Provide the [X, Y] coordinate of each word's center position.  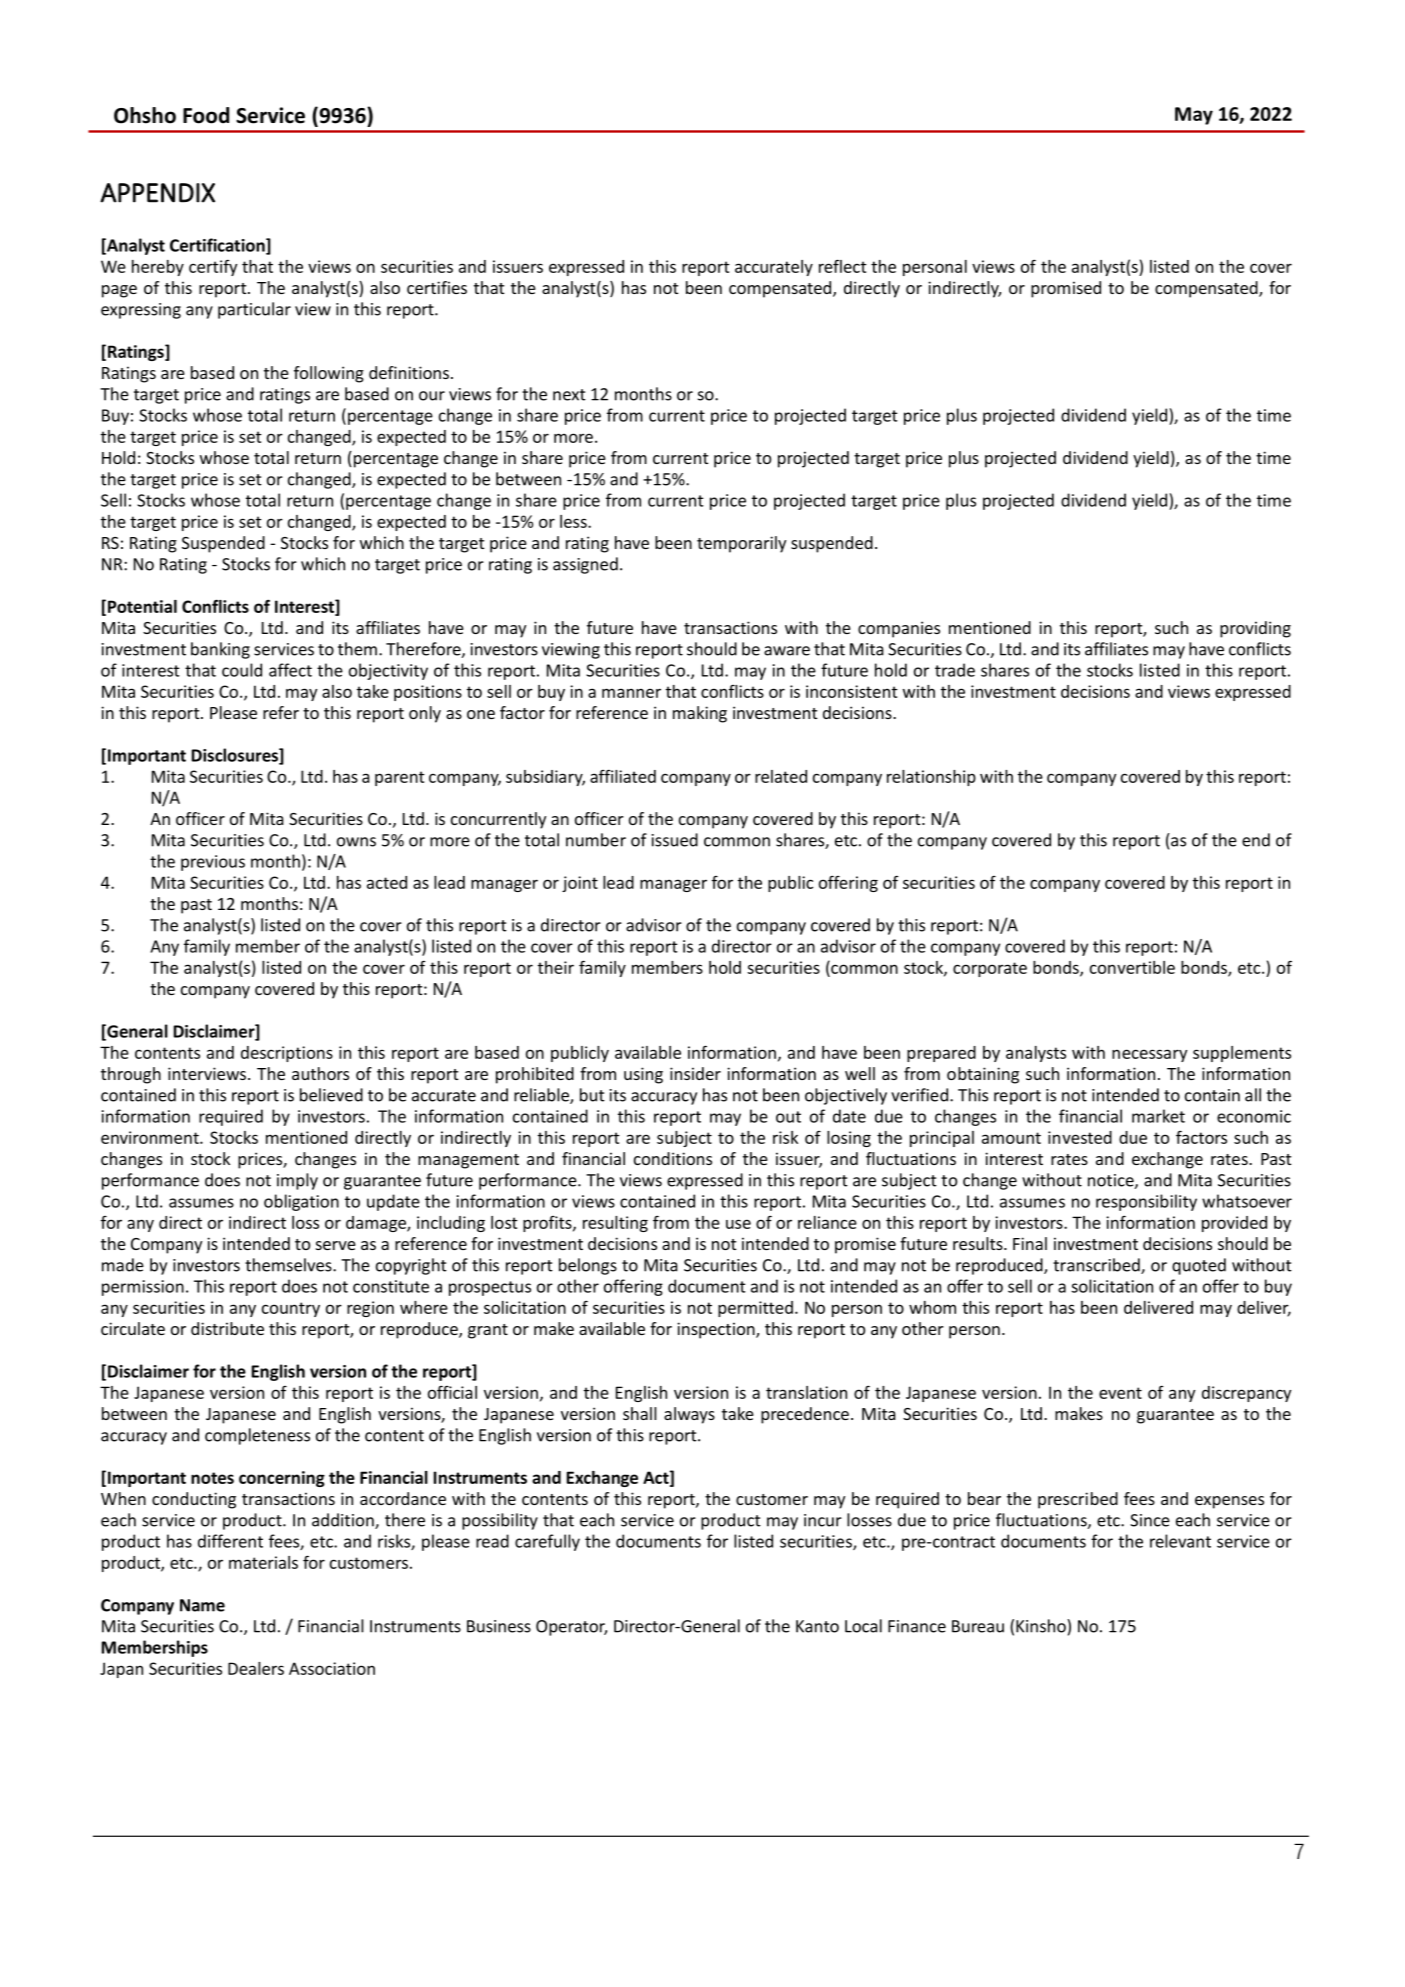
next [569, 395]
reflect [843, 266]
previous [213, 863]
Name [202, 1605]
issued [675, 840]
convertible [1132, 967]
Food [206, 115]
